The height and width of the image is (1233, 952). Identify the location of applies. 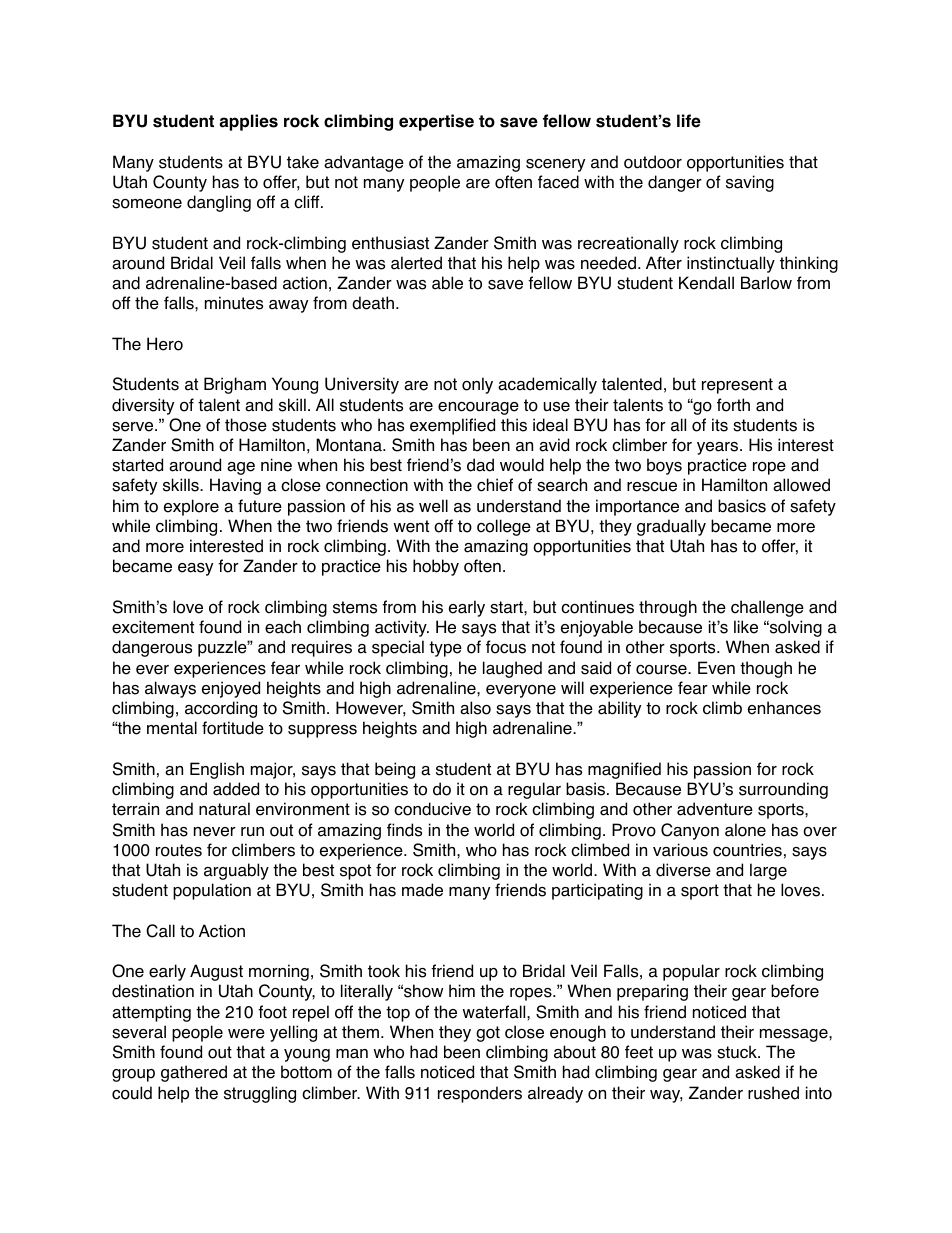
(248, 122).
